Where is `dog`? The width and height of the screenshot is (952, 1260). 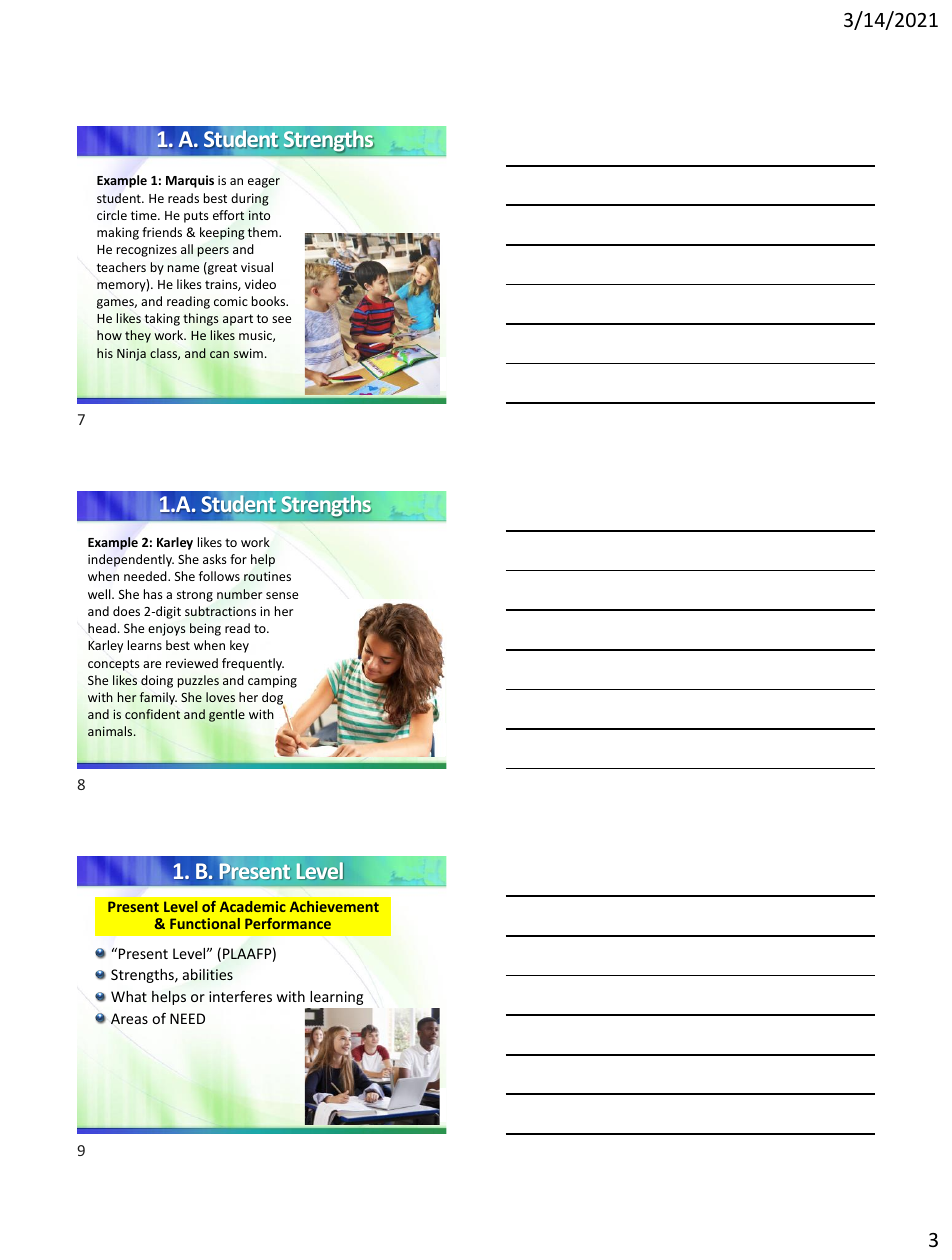 dog is located at coordinates (273, 700).
